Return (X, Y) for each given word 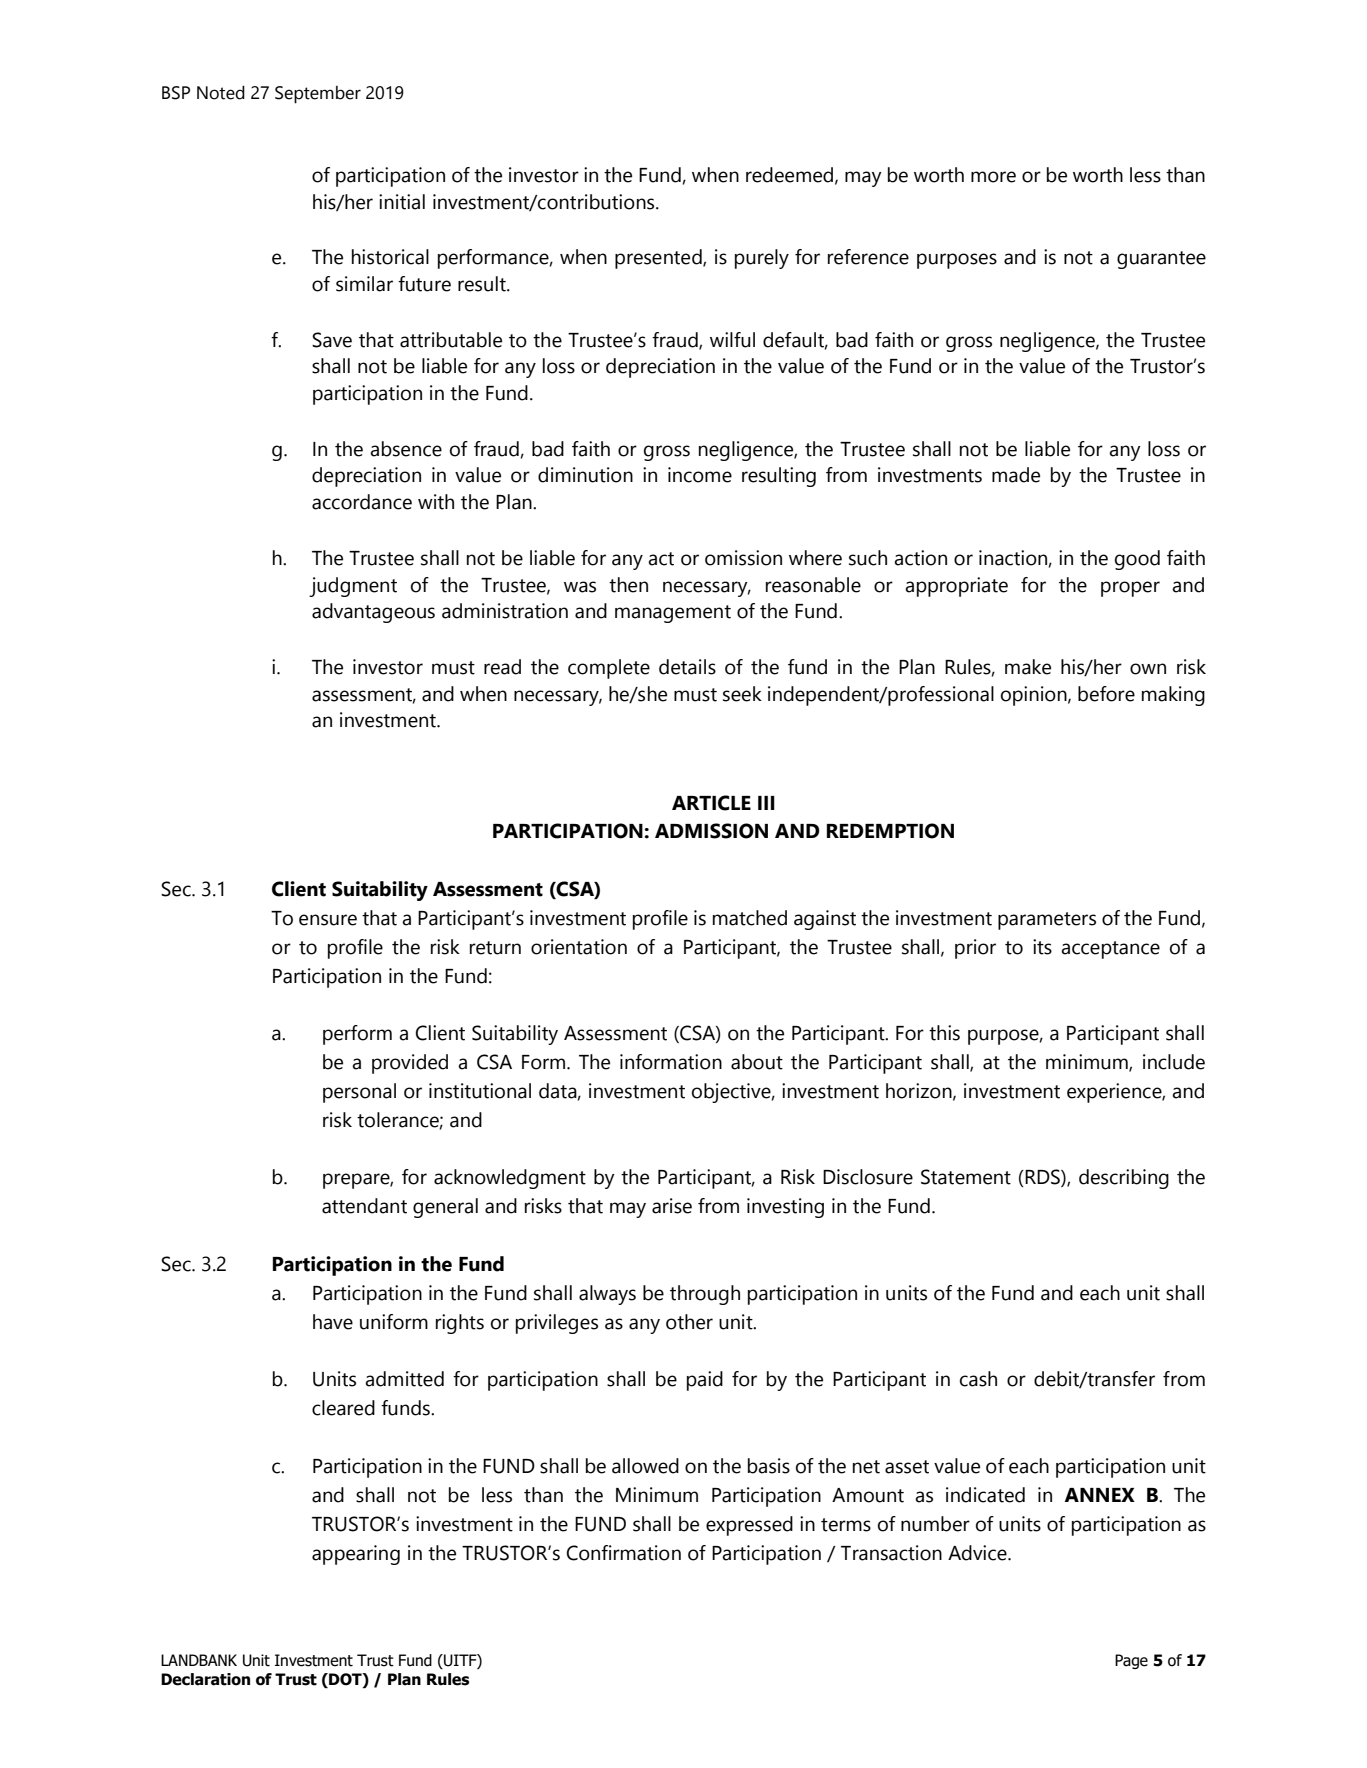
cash (978, 1379)
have (333, 1322)
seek (742, 694)
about (757, 1062)
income (700, 475)
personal (359, 1093)
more (993, 177)
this (944, 1033)
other (689, 1322)
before (1106, 694)
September (318, 95)
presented (659, 259)
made (1016, 475)
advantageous (373, 613)
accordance (362, 502)
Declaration (205, 1679)
